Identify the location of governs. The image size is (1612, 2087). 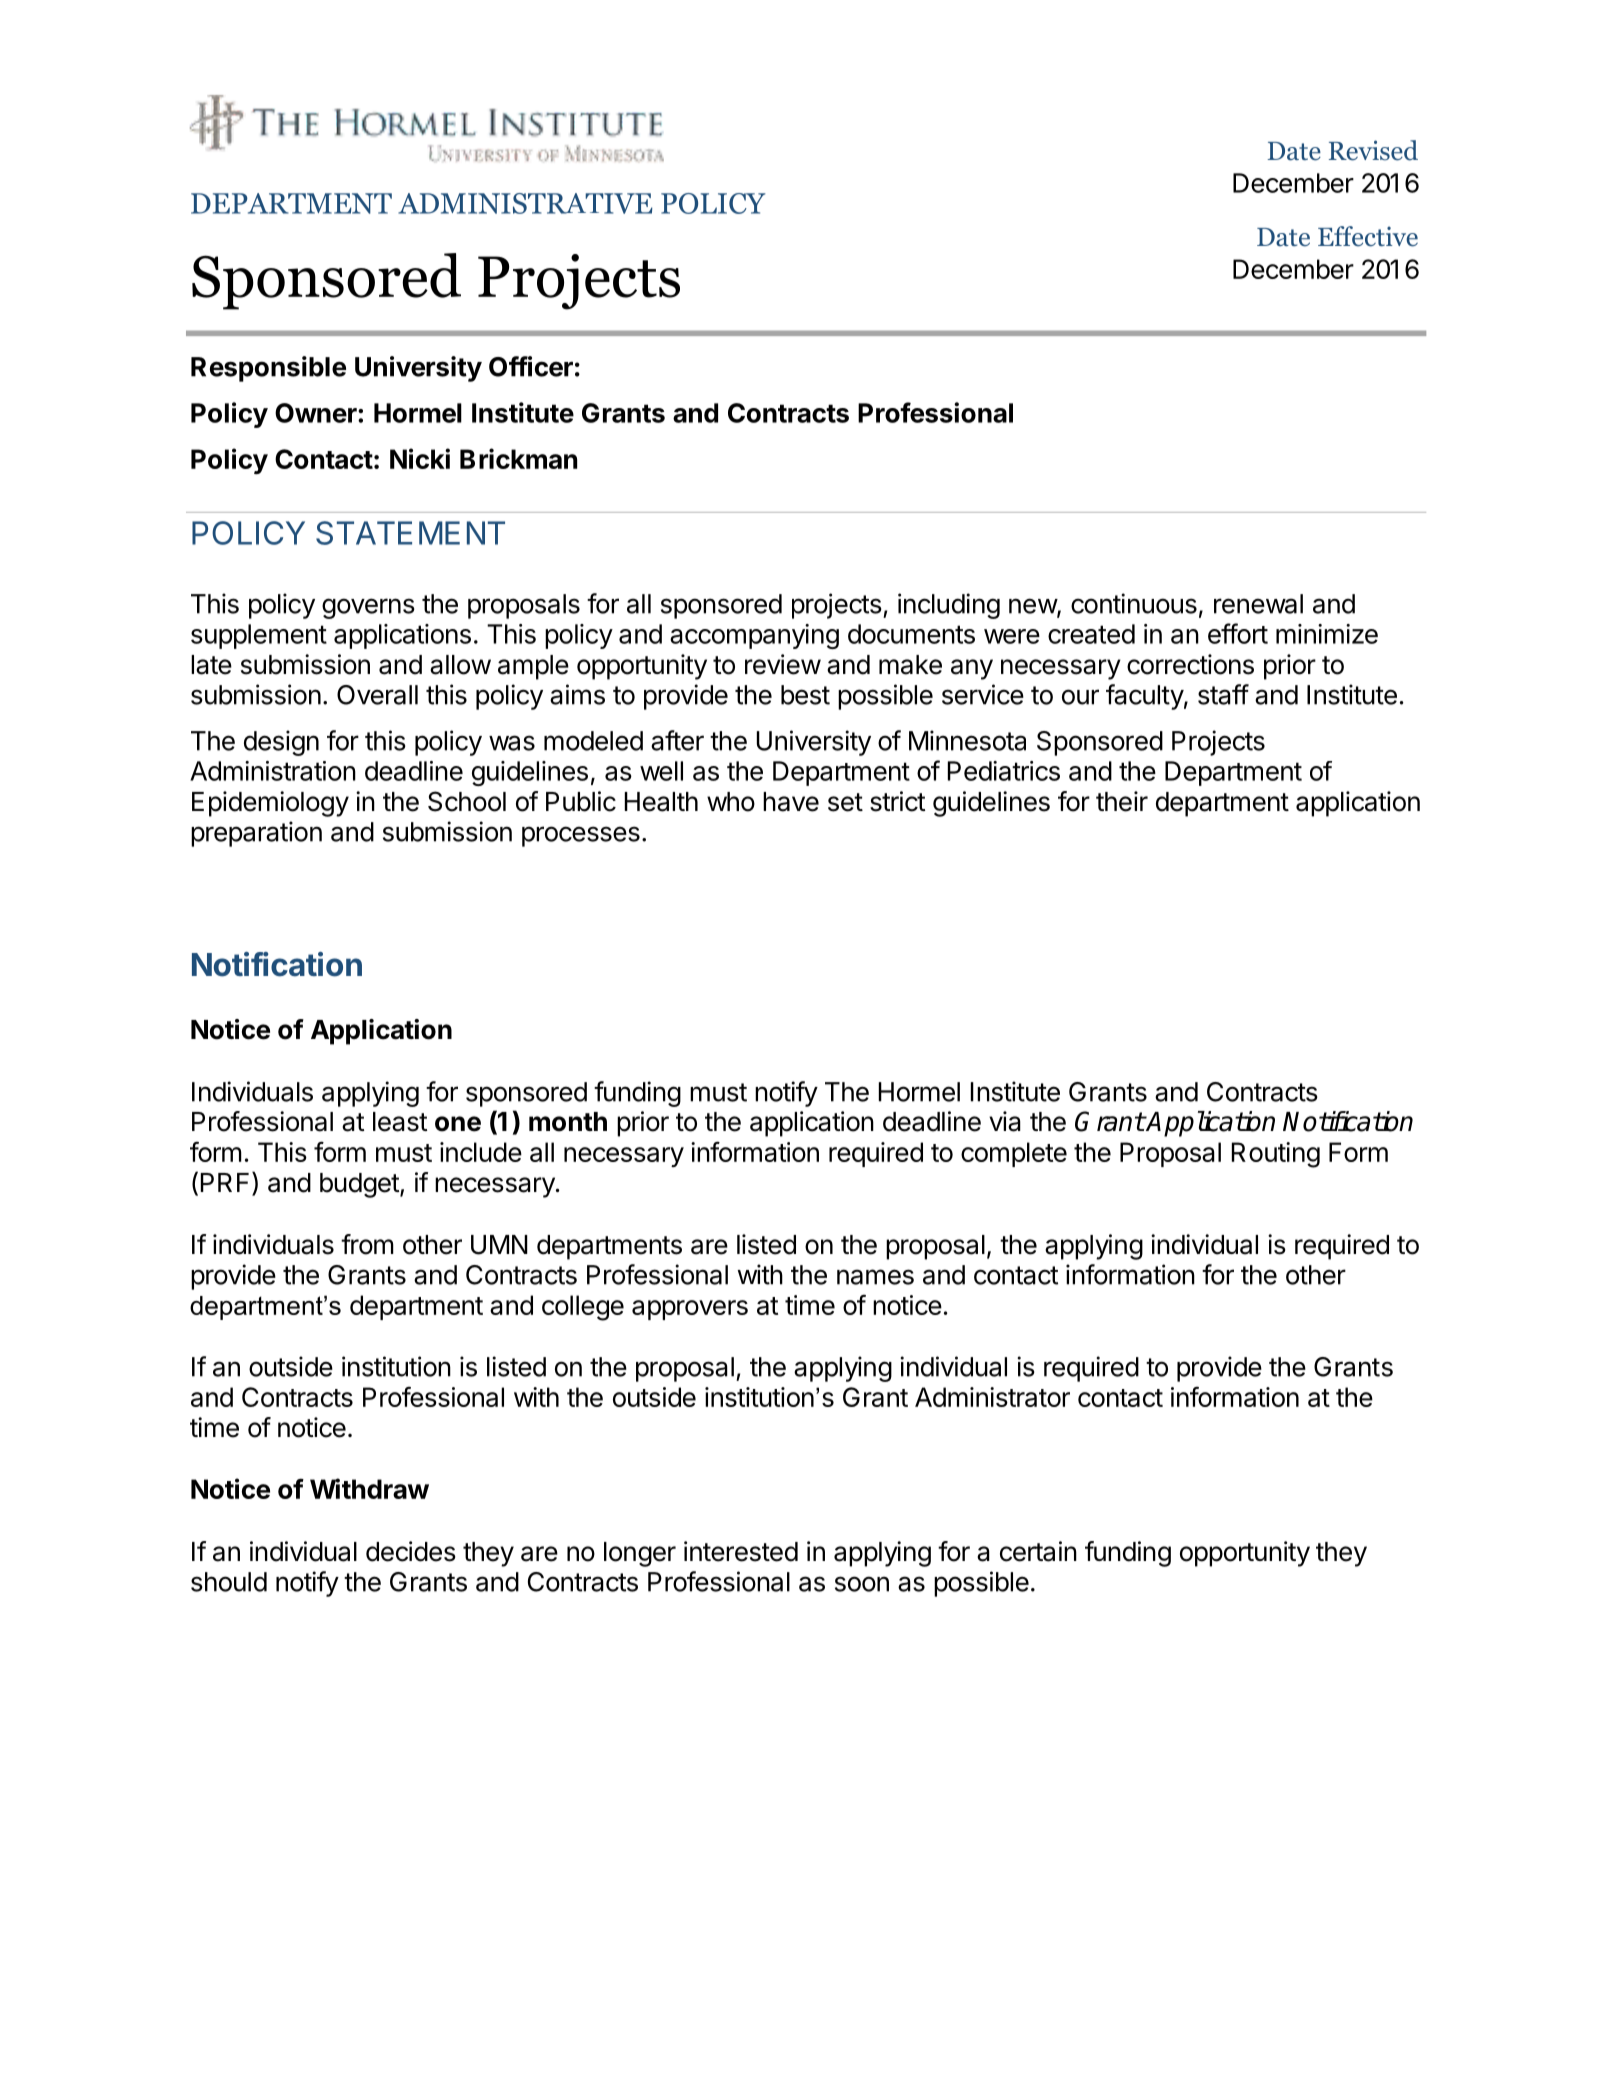
(368, 608).
